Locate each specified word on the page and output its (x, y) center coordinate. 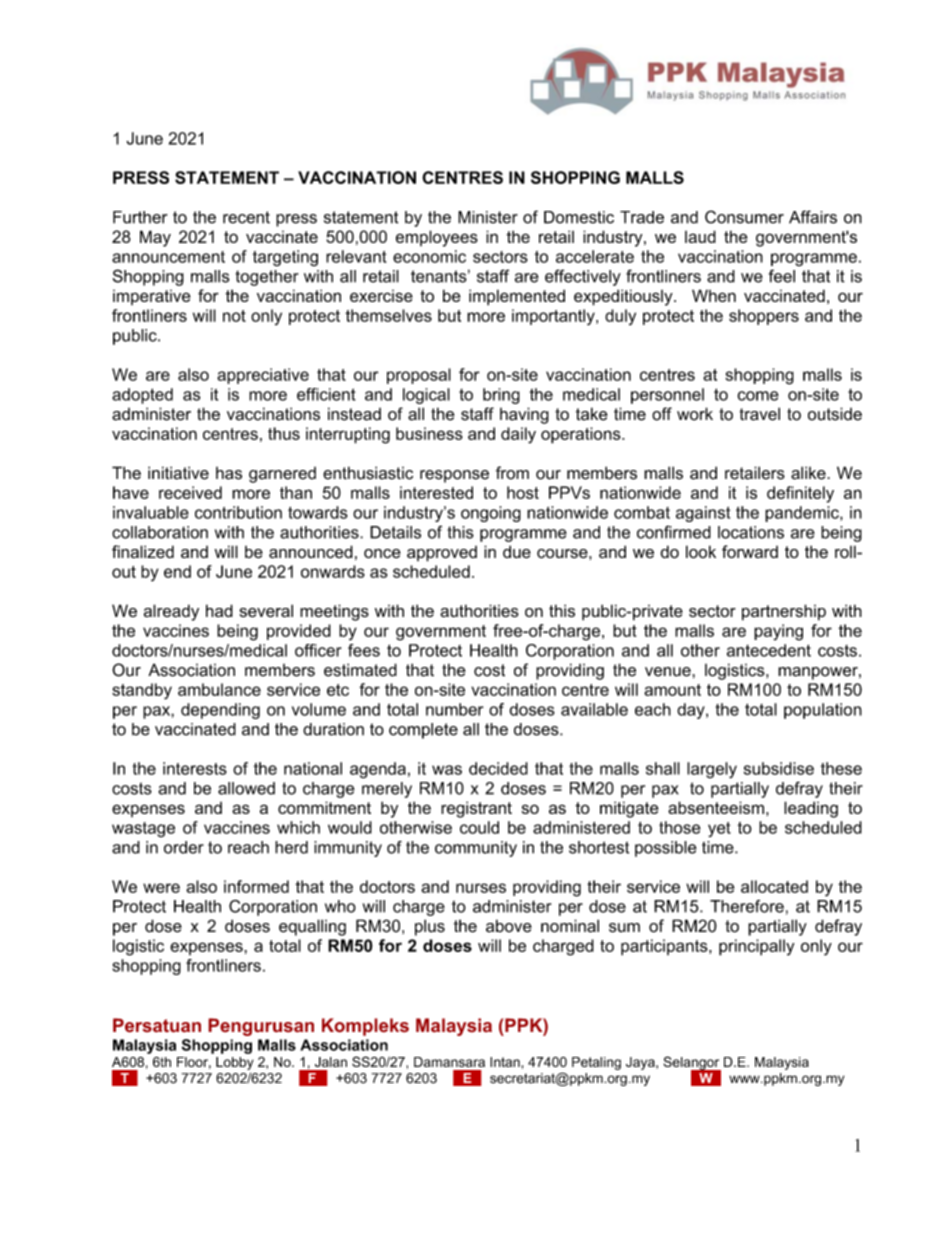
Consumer (744, 217)
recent (246, 217)
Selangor (692, 1064)
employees (437, 238)
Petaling (596, 1063)
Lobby (235, 1063)
